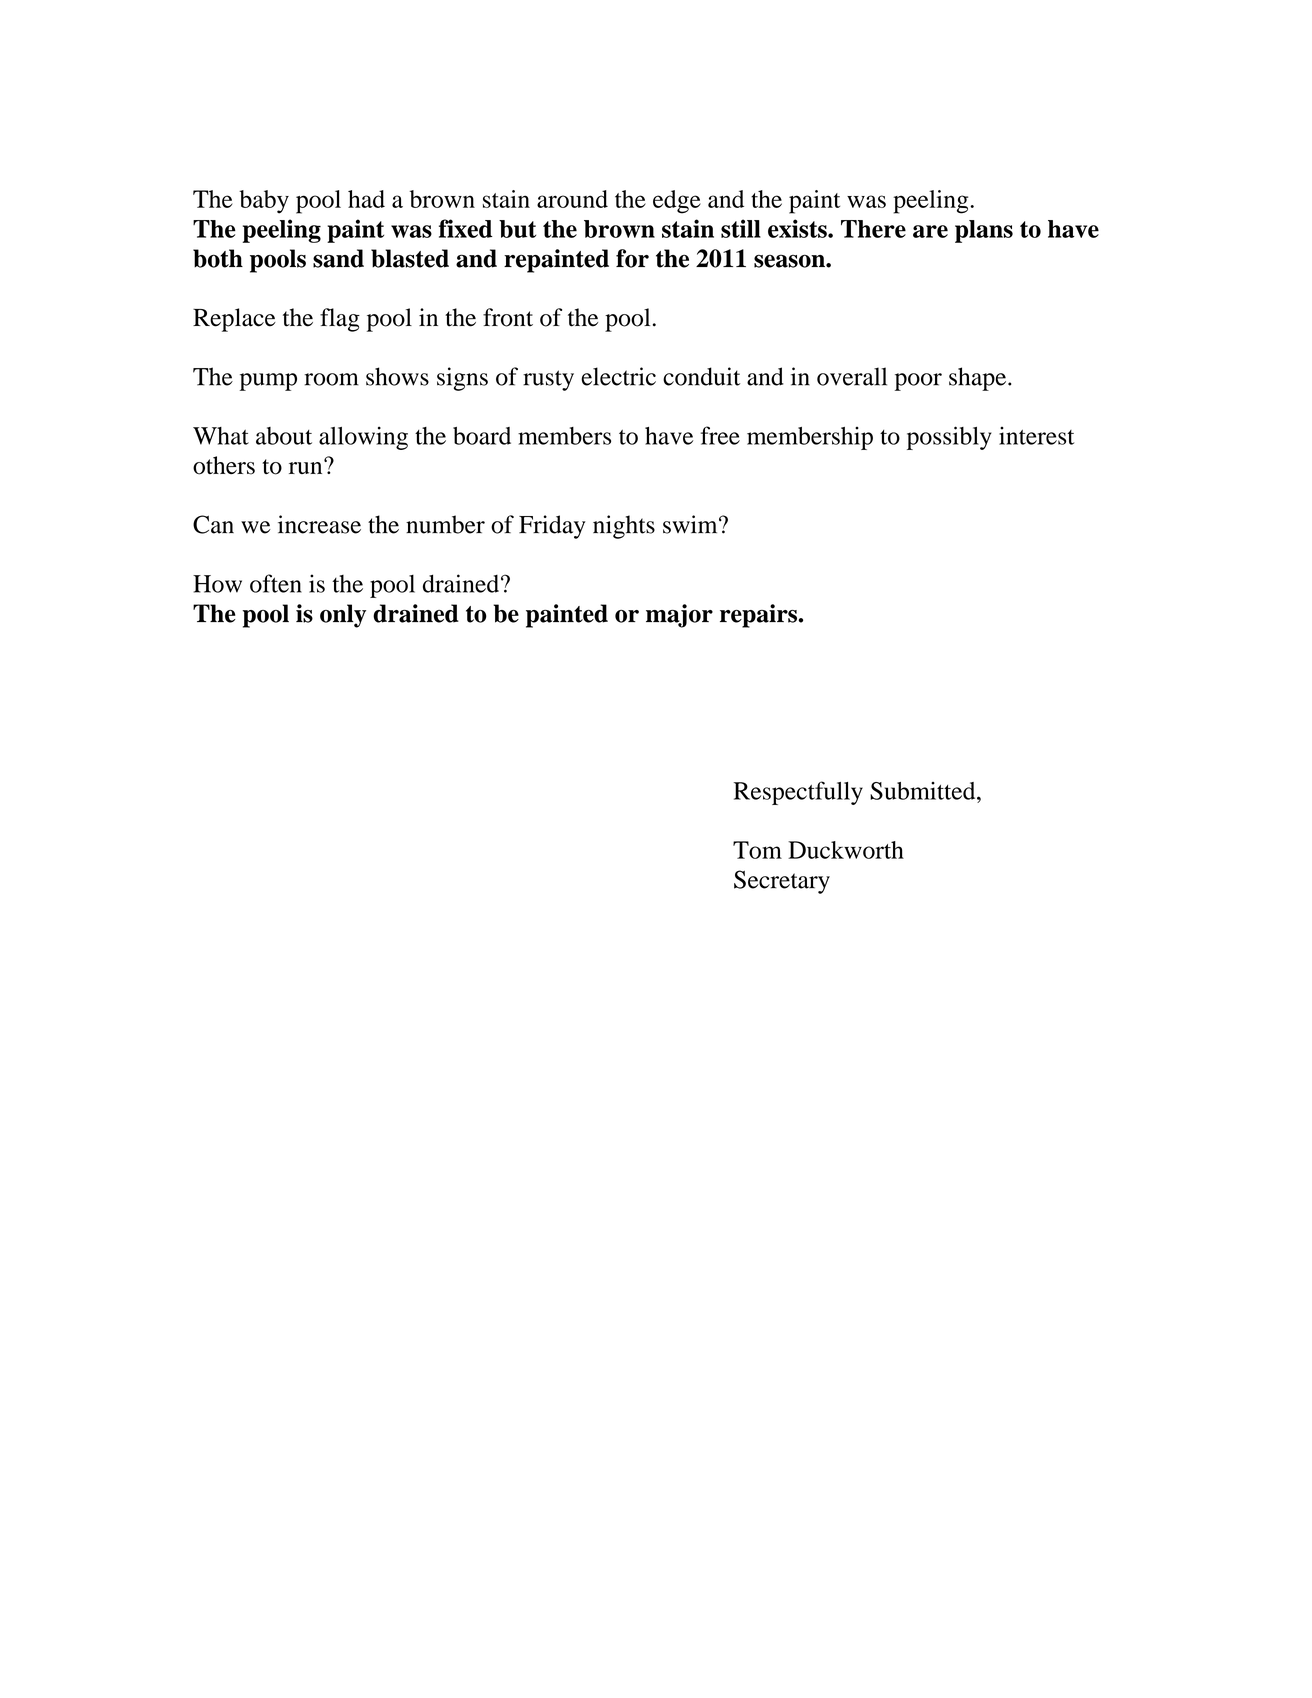  Describe the element at coordinates (720, 435) in the screenshot. I see `free` at that location.
